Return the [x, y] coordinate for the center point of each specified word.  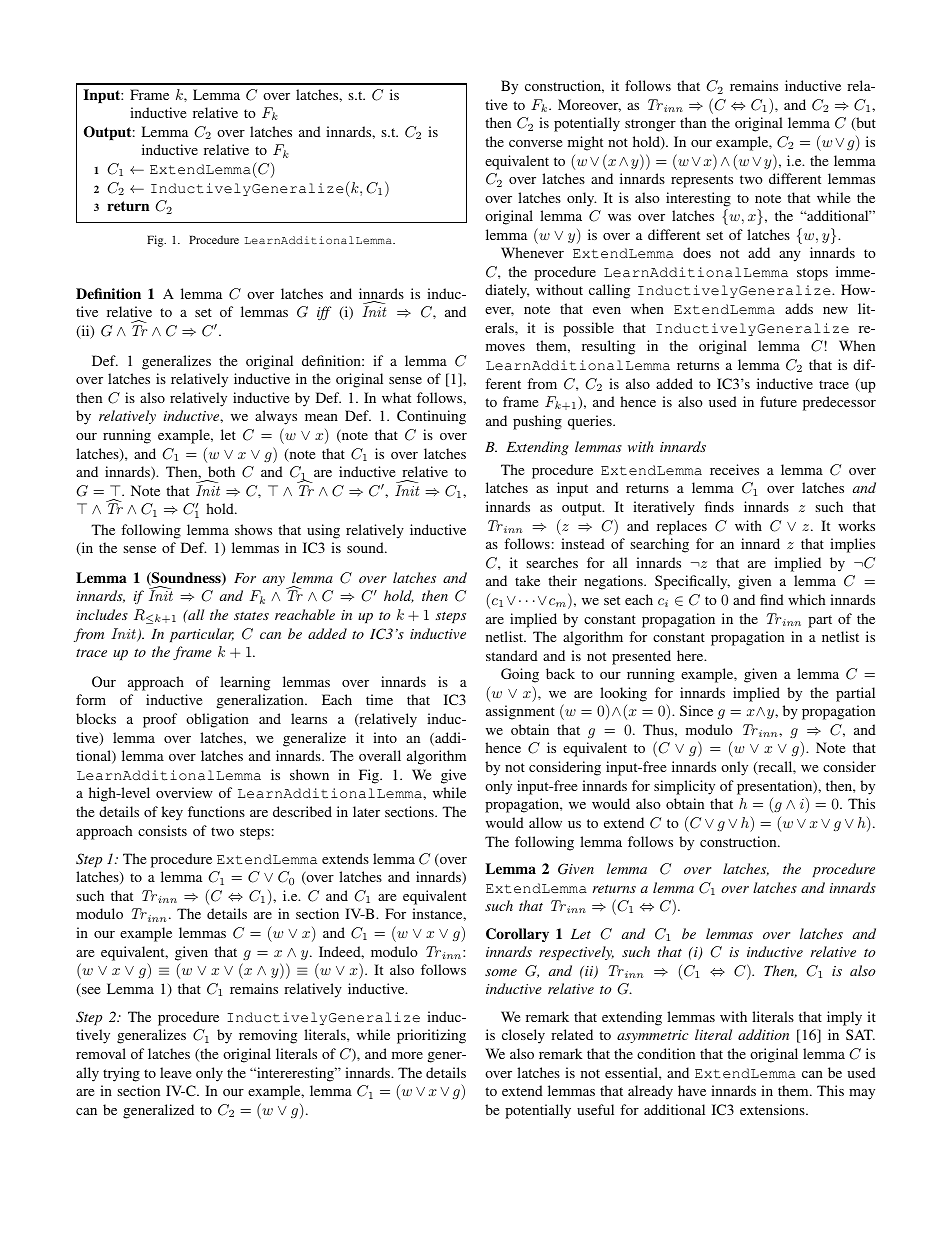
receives [734, 469]
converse [535, 143]
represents [702, 181]
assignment [520, 712]
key [172, 813]
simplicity [684, 787]
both [221, 471]
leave [175, 1072]
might [585, 143]
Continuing [431, 417]
